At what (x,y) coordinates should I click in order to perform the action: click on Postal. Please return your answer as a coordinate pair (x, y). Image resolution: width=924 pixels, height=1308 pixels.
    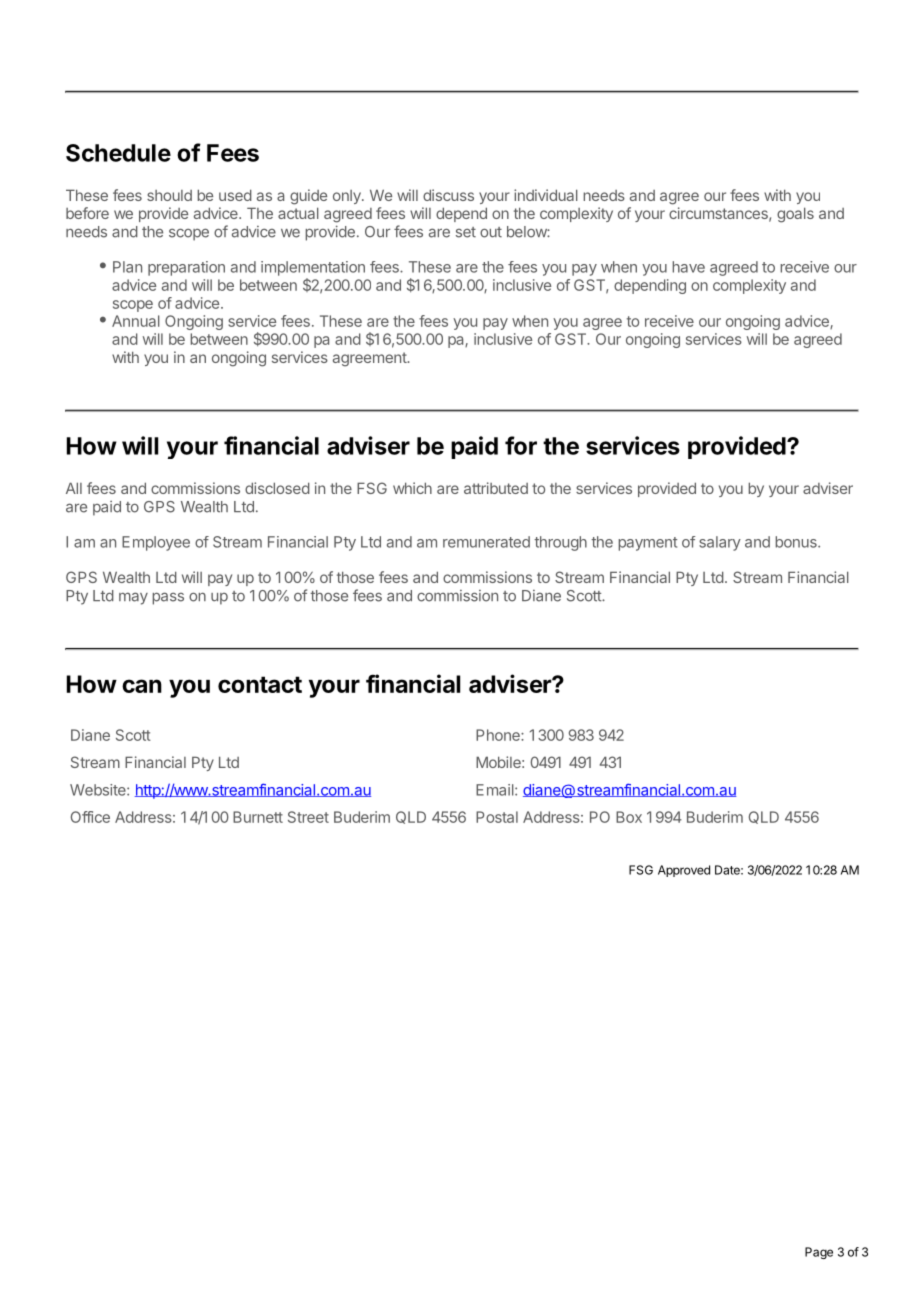
    Looking at the image, I should click on (497, 817).
